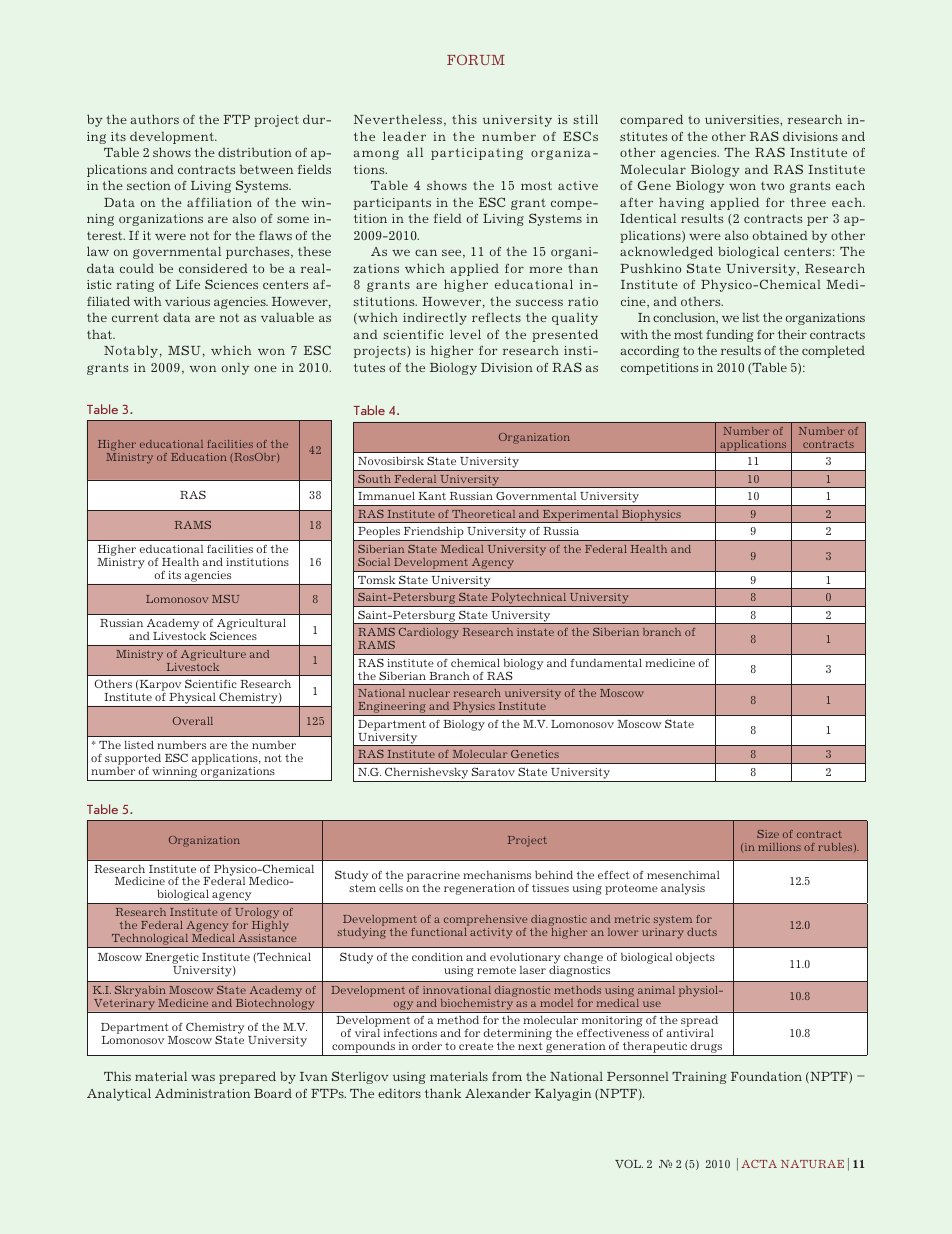  What do you see at coordinates (154, 119) in the screenshot?
I see `authors` at bounding box center [154, 119].
